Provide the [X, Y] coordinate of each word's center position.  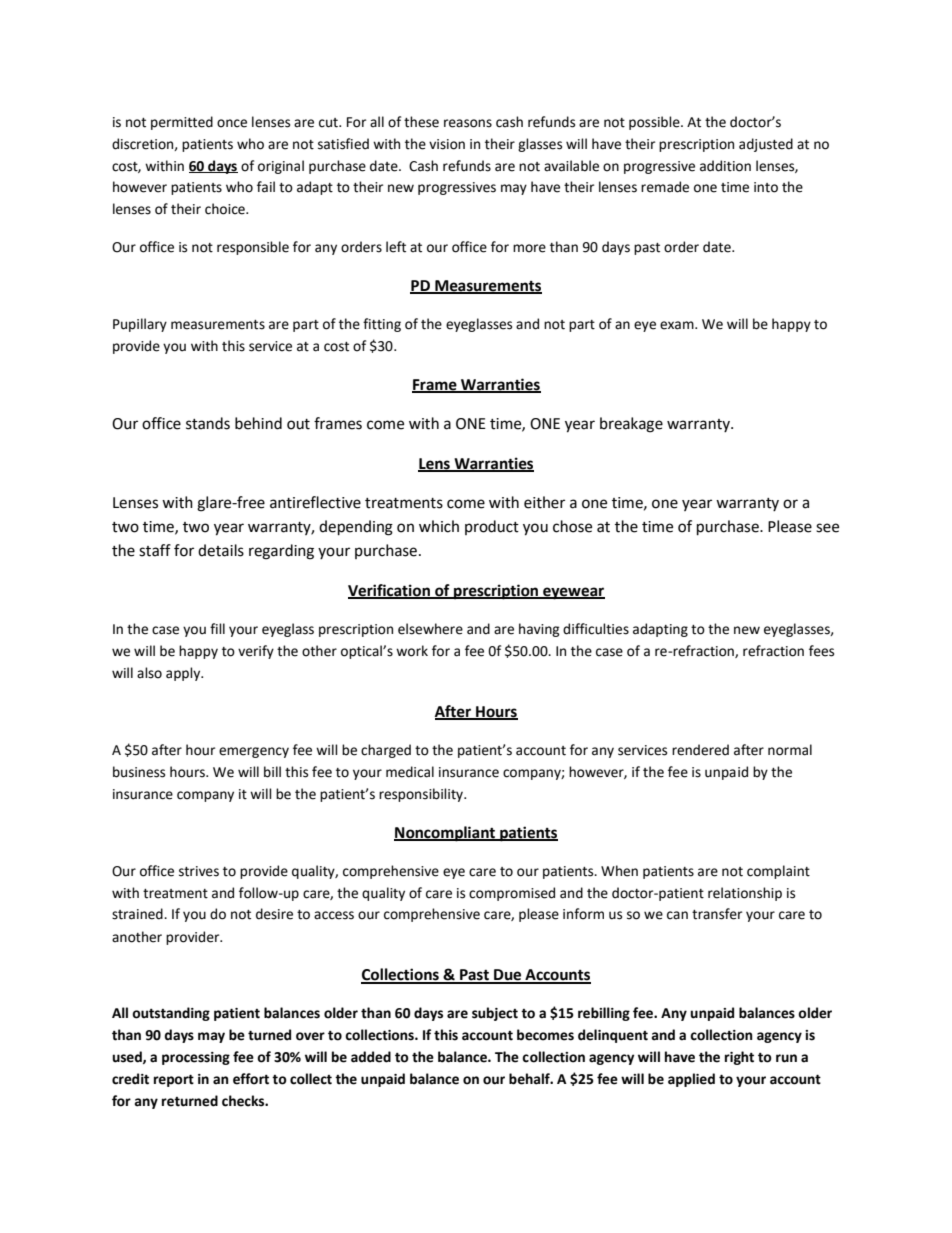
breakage [631, 425]
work [412, 651]
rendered [700, 750]
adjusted [766, 145]
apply [184, 674]
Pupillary [140, 325]
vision [447, 144]
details [221, 550]
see [827, 528]
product [492, 527]
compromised [512, 894]
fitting [382, 325]
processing [196, 1058]
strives [199, 871]
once [232, 123]
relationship [745, 894]
